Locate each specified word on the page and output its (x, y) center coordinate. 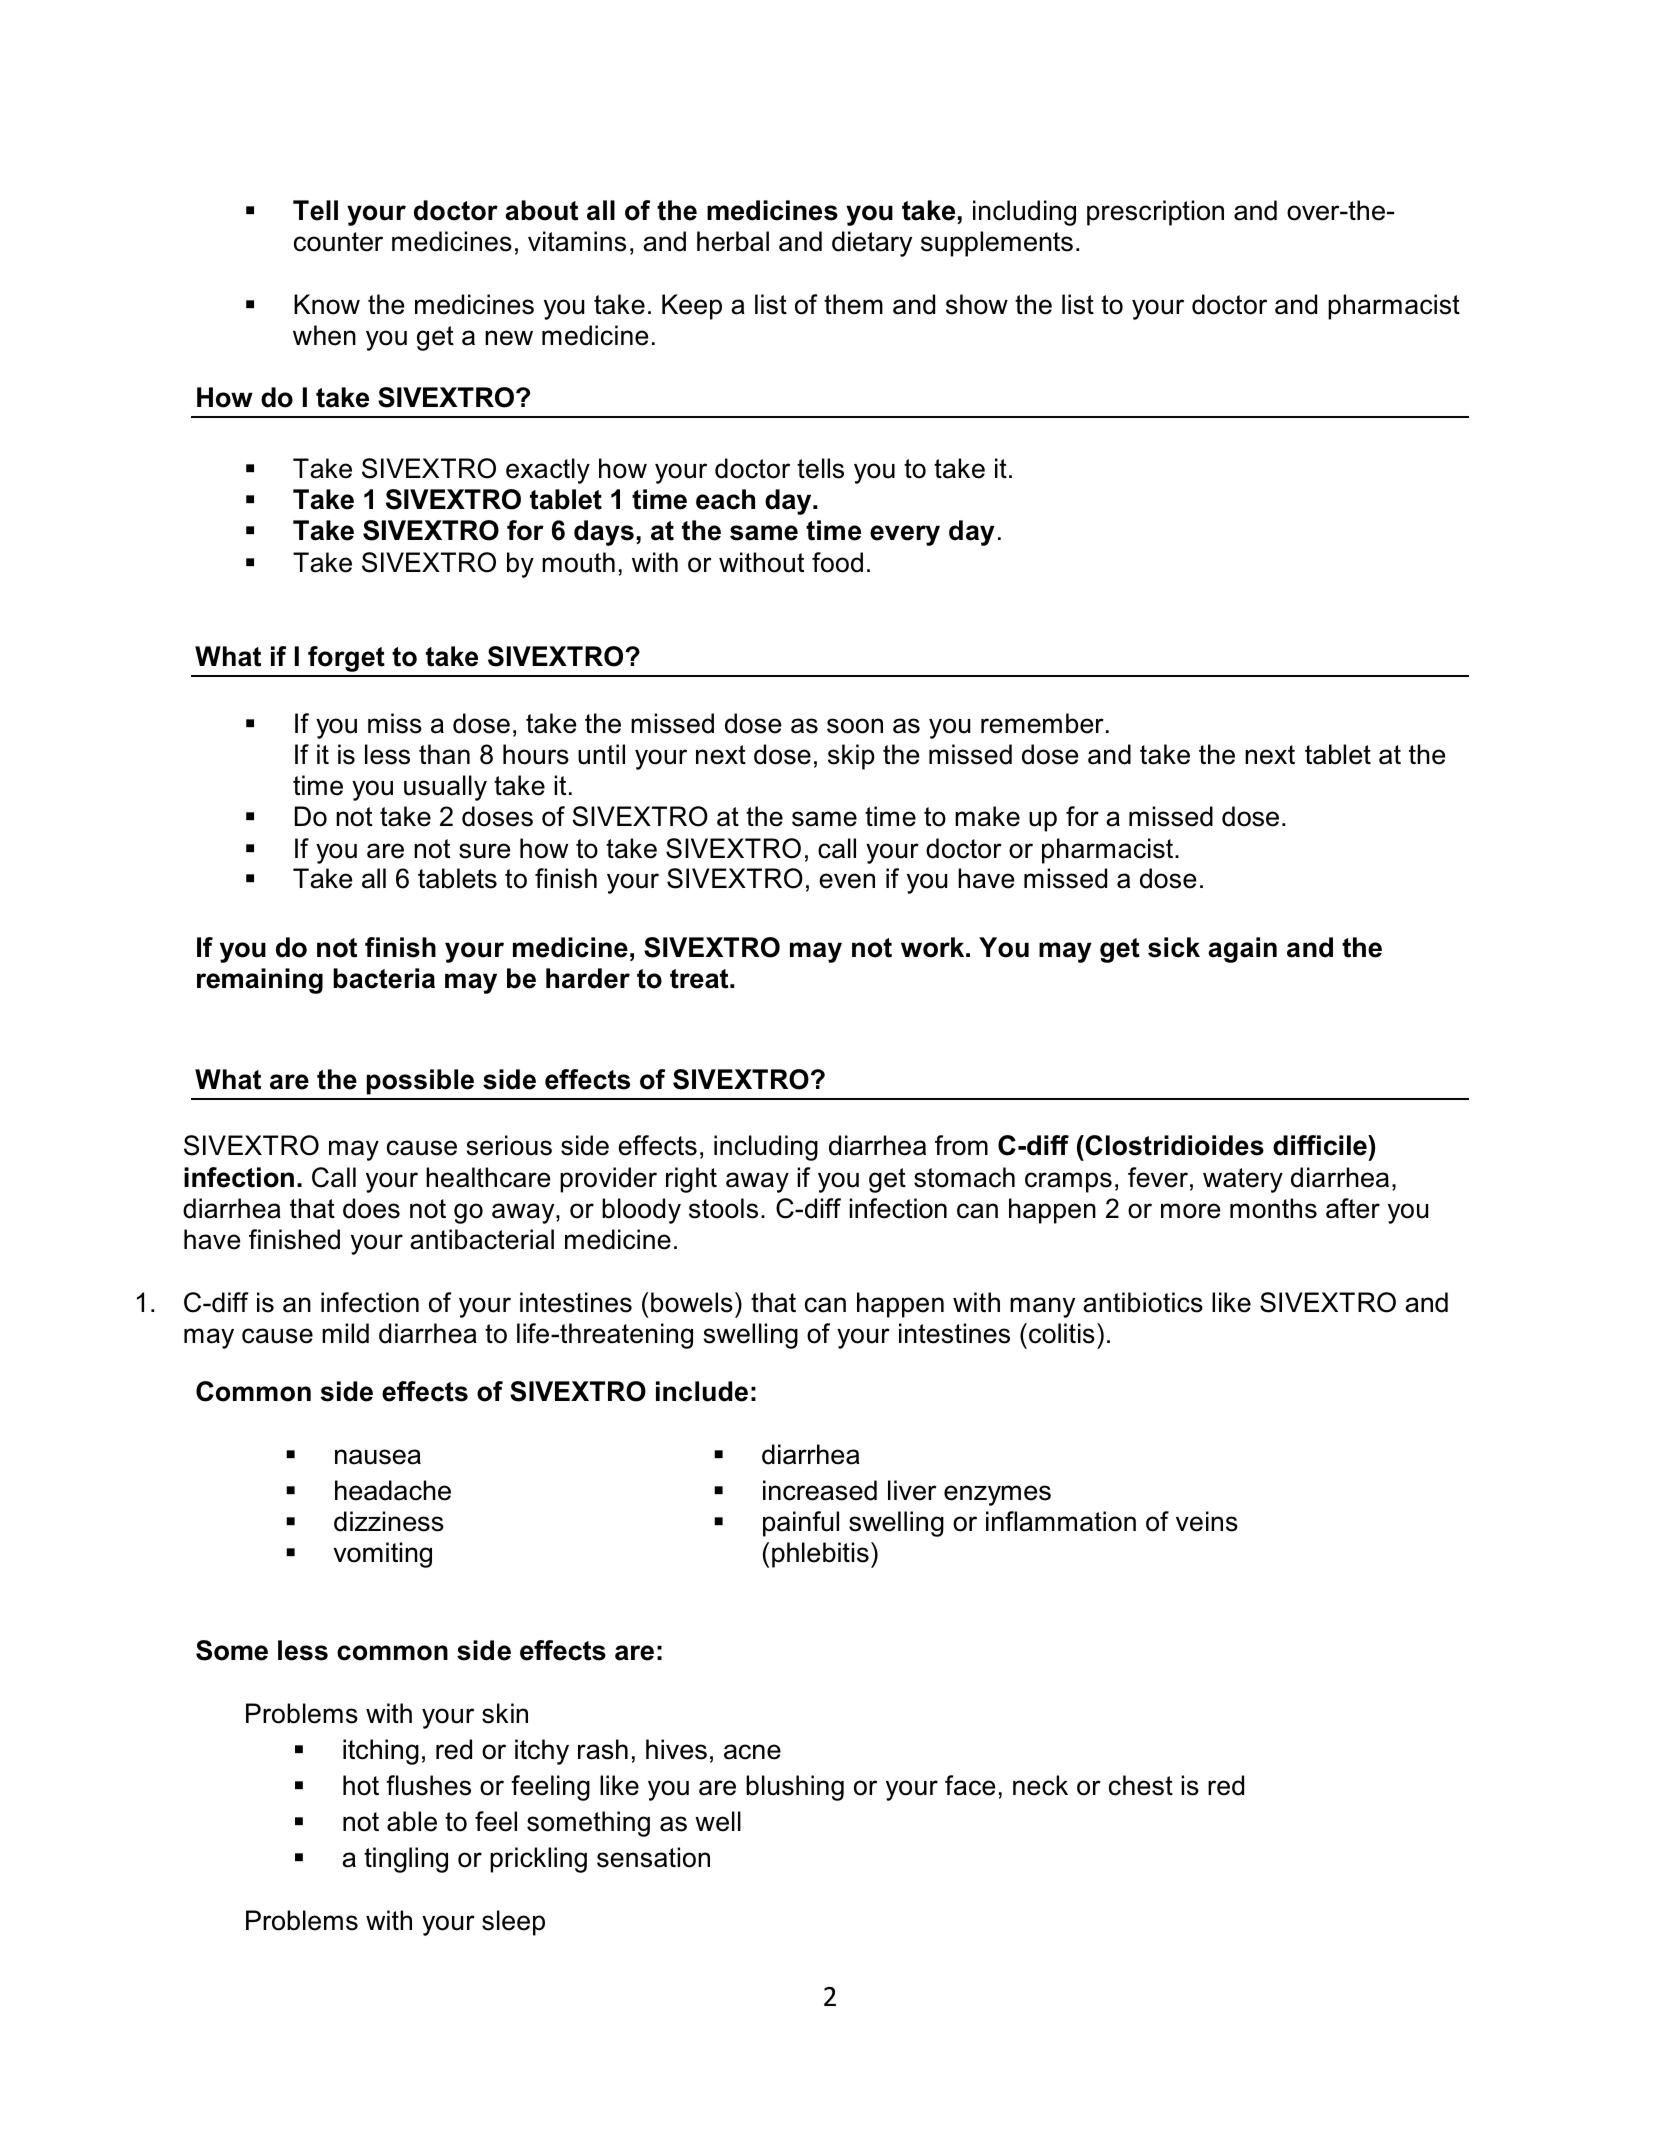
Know (327, 304)
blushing (795, 1788)
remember (1042, 723)
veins (1207, 1521)
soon (855, 726)
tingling (406, 1860)
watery (1243, 1180)
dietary (872, 244)
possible (420, 1082)
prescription (1155, 213)
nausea (378, 1457)
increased (820, 1490)
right (691, 1180)
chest (1141, 1785)
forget (346, 659)
